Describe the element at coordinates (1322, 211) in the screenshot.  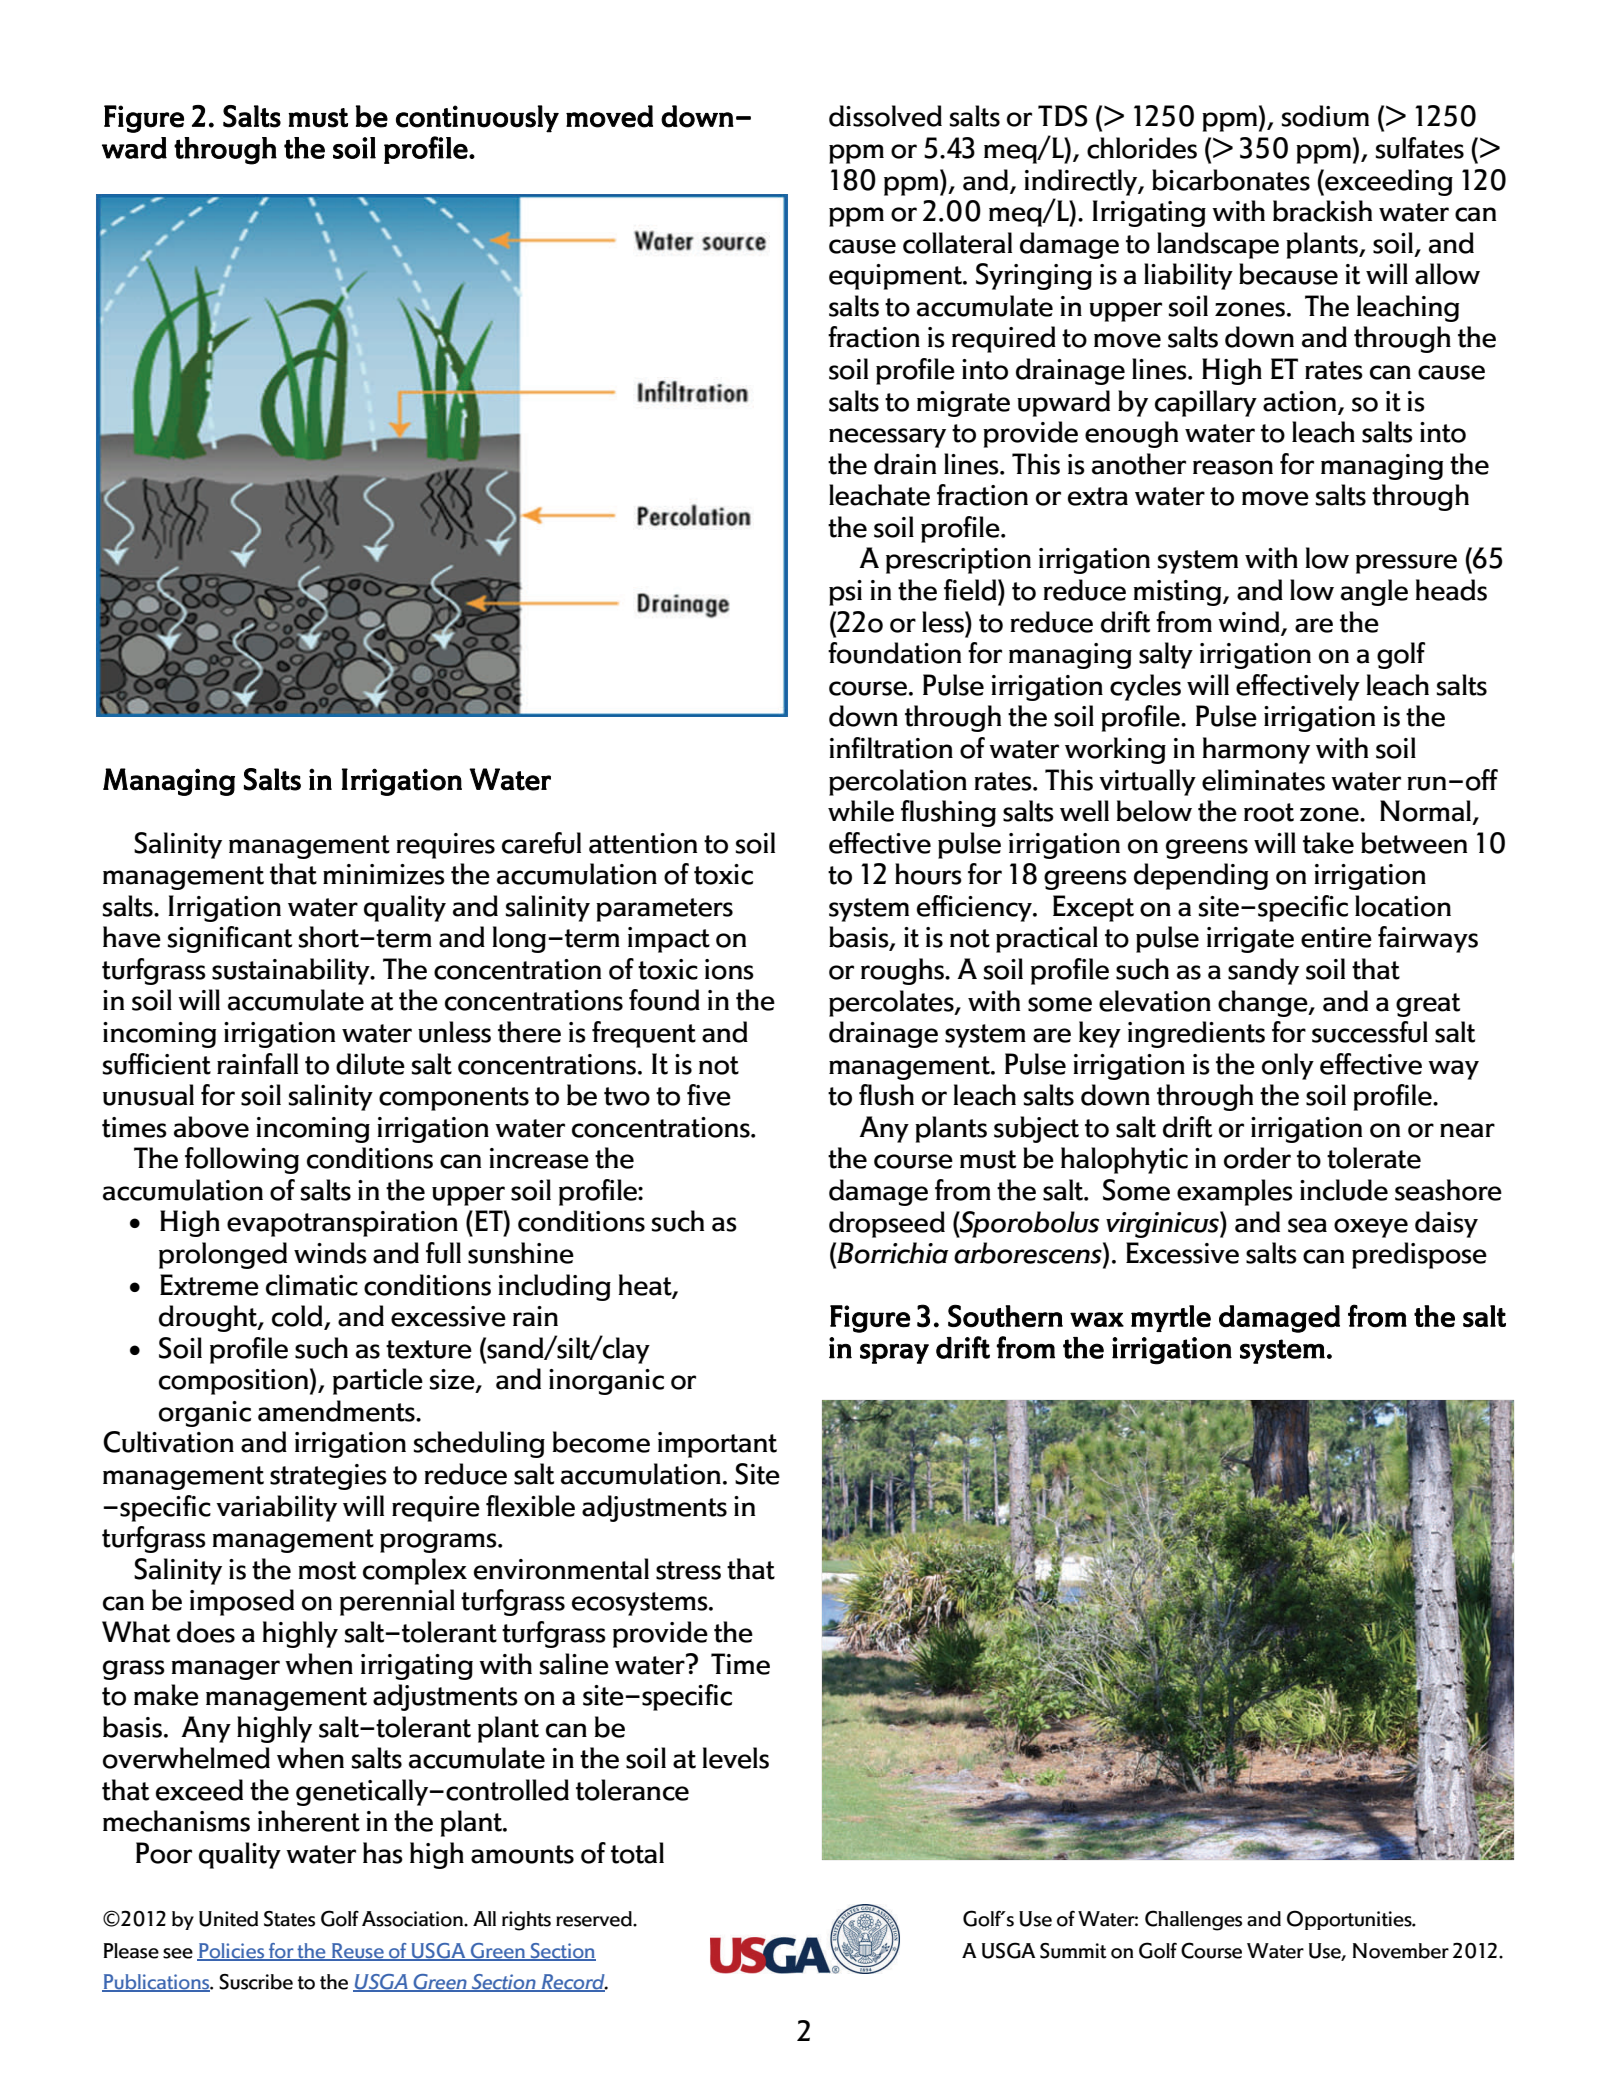
I see `brackish` at that location.
